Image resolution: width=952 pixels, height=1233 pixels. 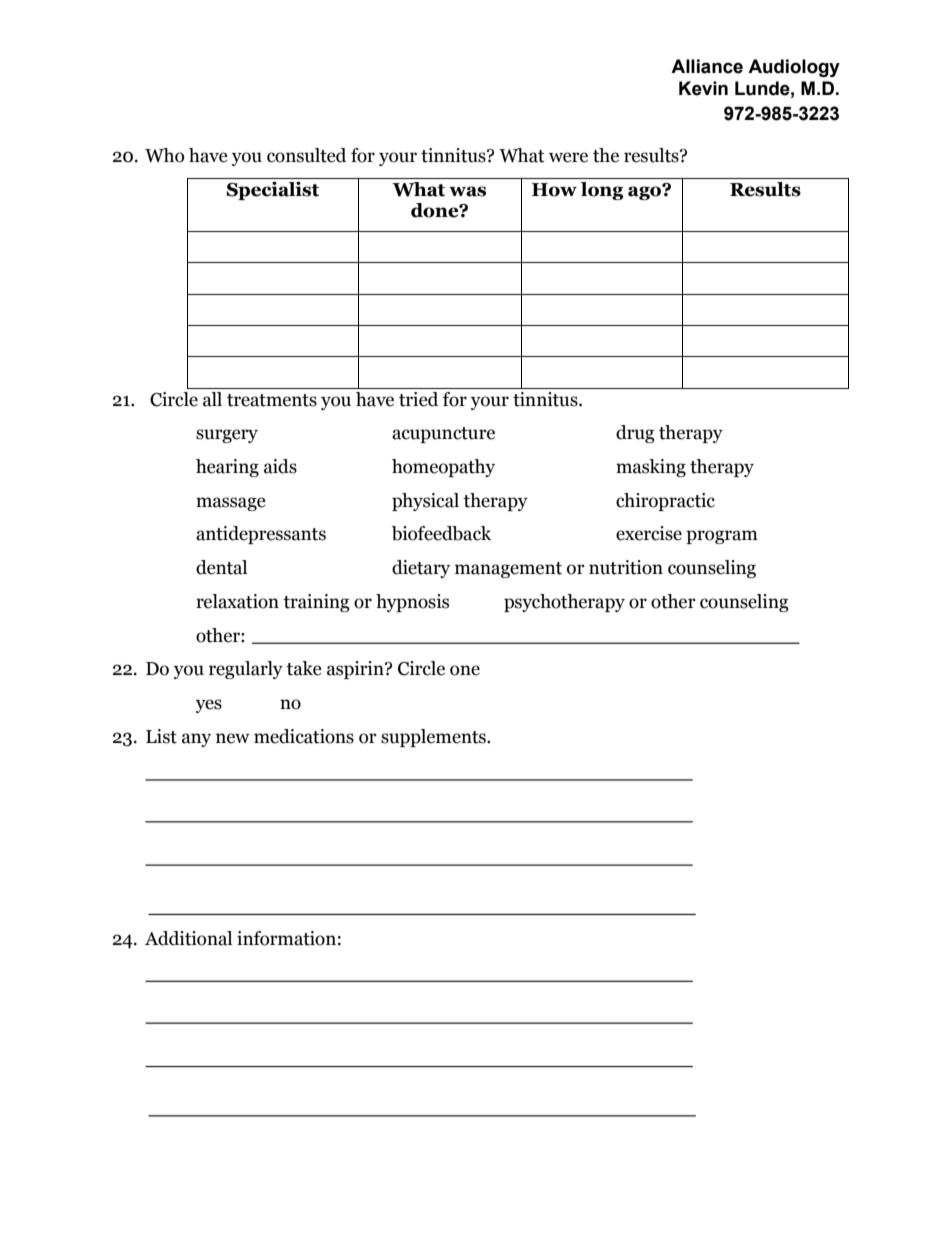 What do you see at coordinates (188, 938) in the page?
I see `Additional` at bounding box center [188, 938].
